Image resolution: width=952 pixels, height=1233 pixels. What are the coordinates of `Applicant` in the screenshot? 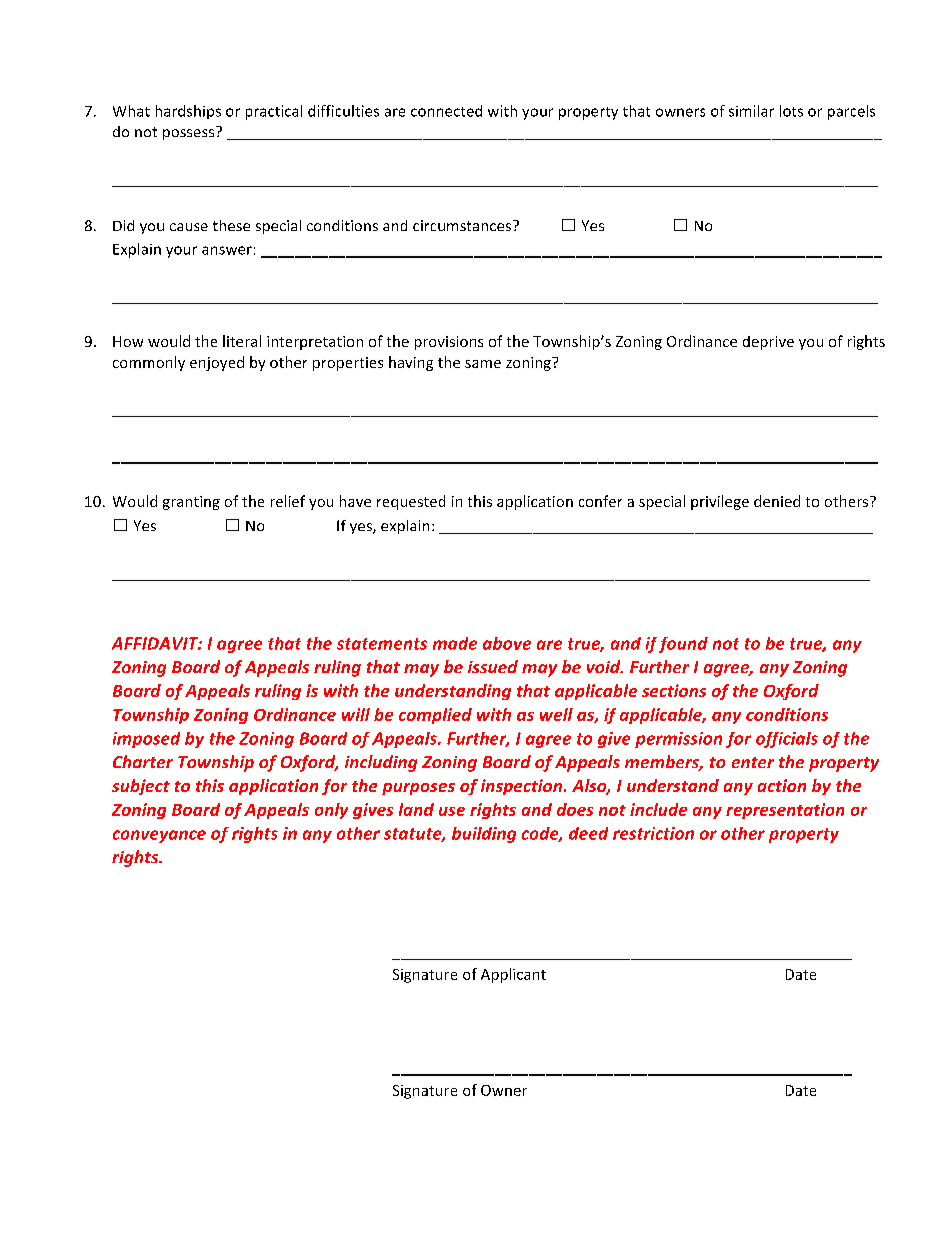 It's located at (513, 975).
